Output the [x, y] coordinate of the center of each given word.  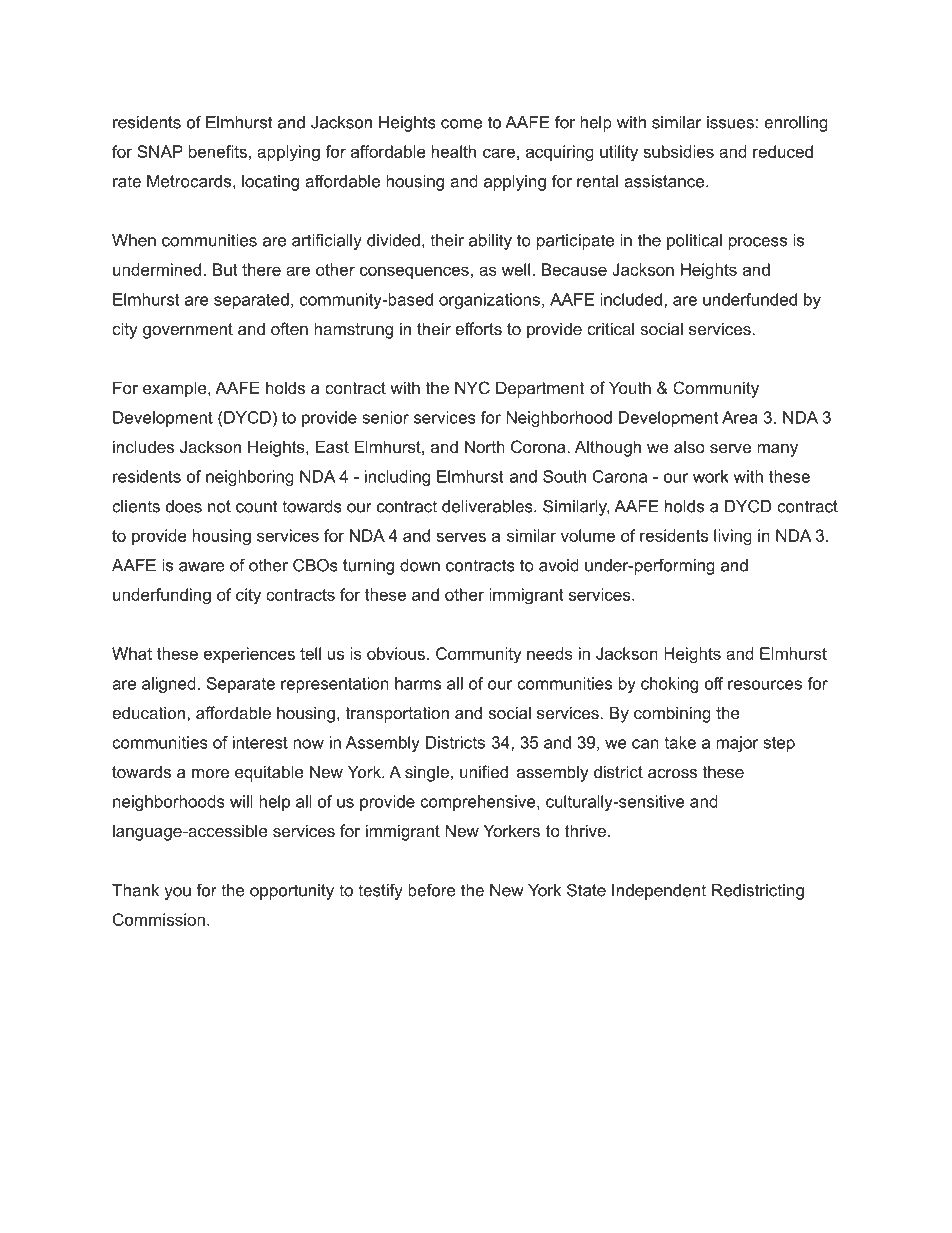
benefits [218, 151]
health [454, 151]
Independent [659, 892]
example [176, 389]
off [714, 683]
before [432, 890]
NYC [472, 387]
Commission [159, 919]
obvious [396, 653]
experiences [249, 655]
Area [740, 417]
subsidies [678, 151]
